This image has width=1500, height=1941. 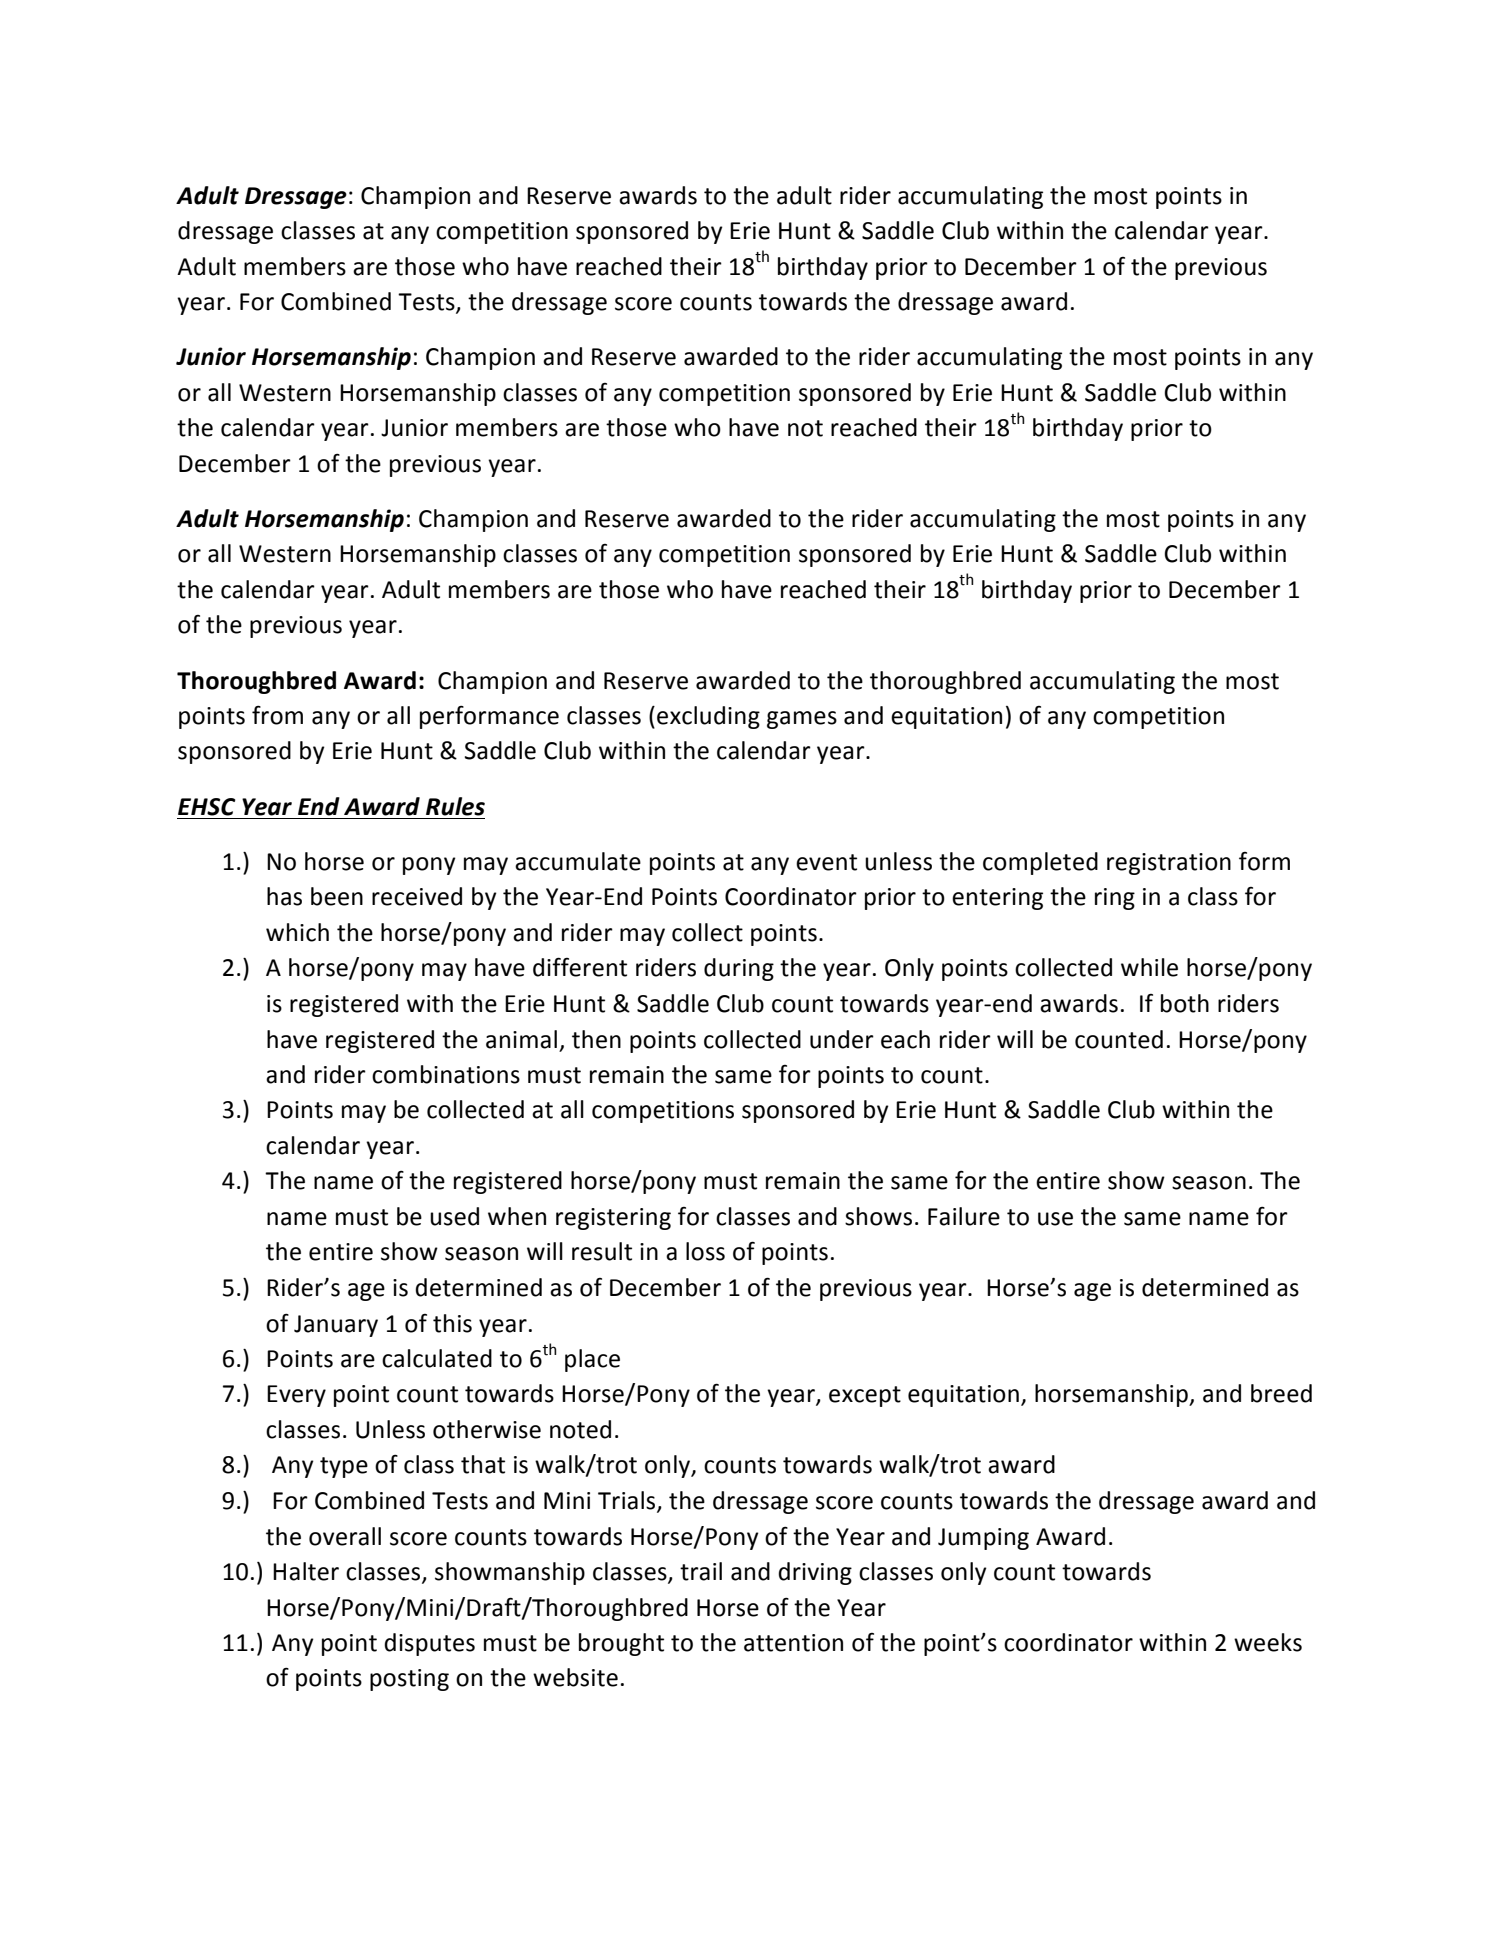 I want to click on loss, so click(x=705, y=1251).
